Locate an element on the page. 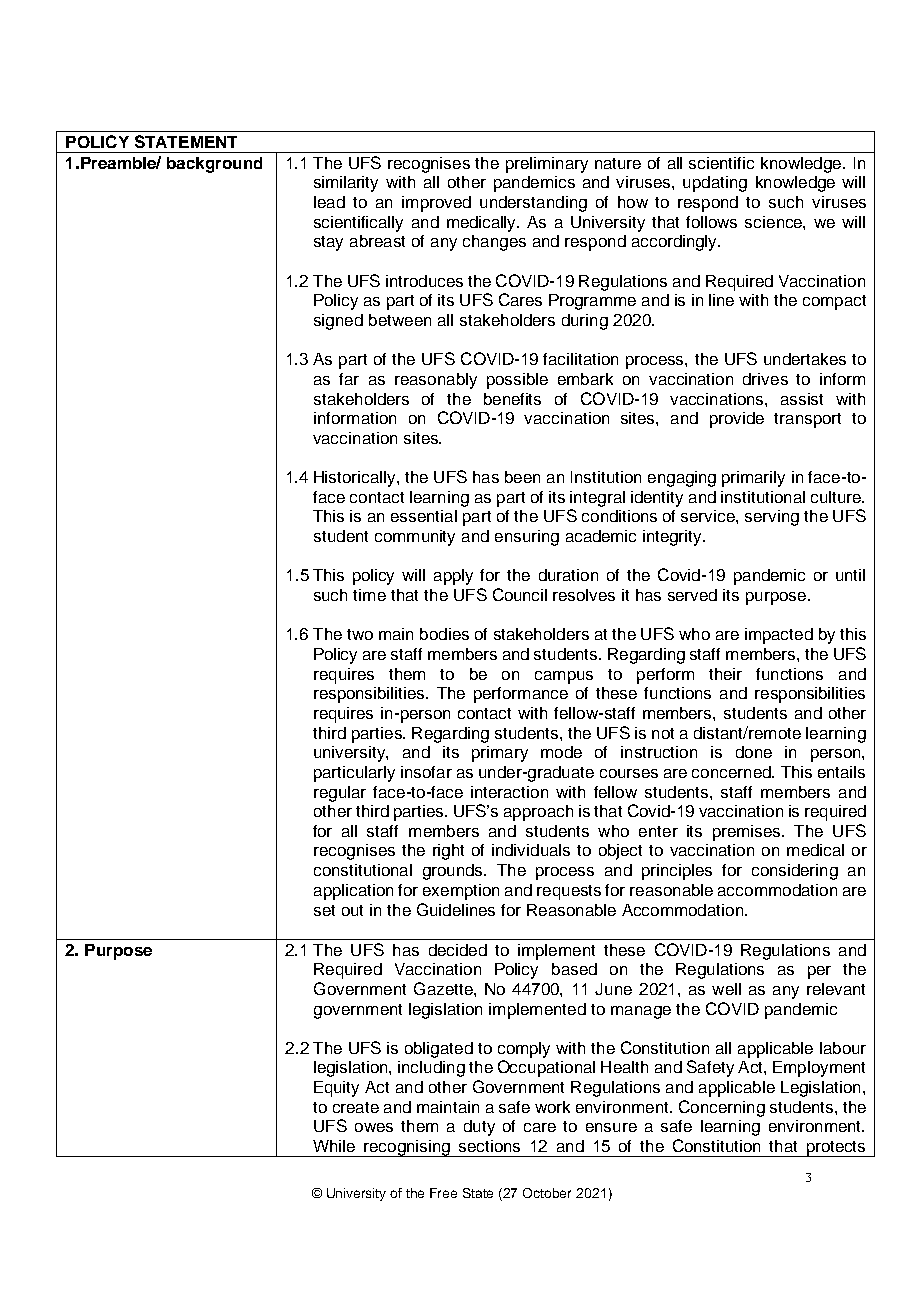  time is located at coordinates (369, 595).
